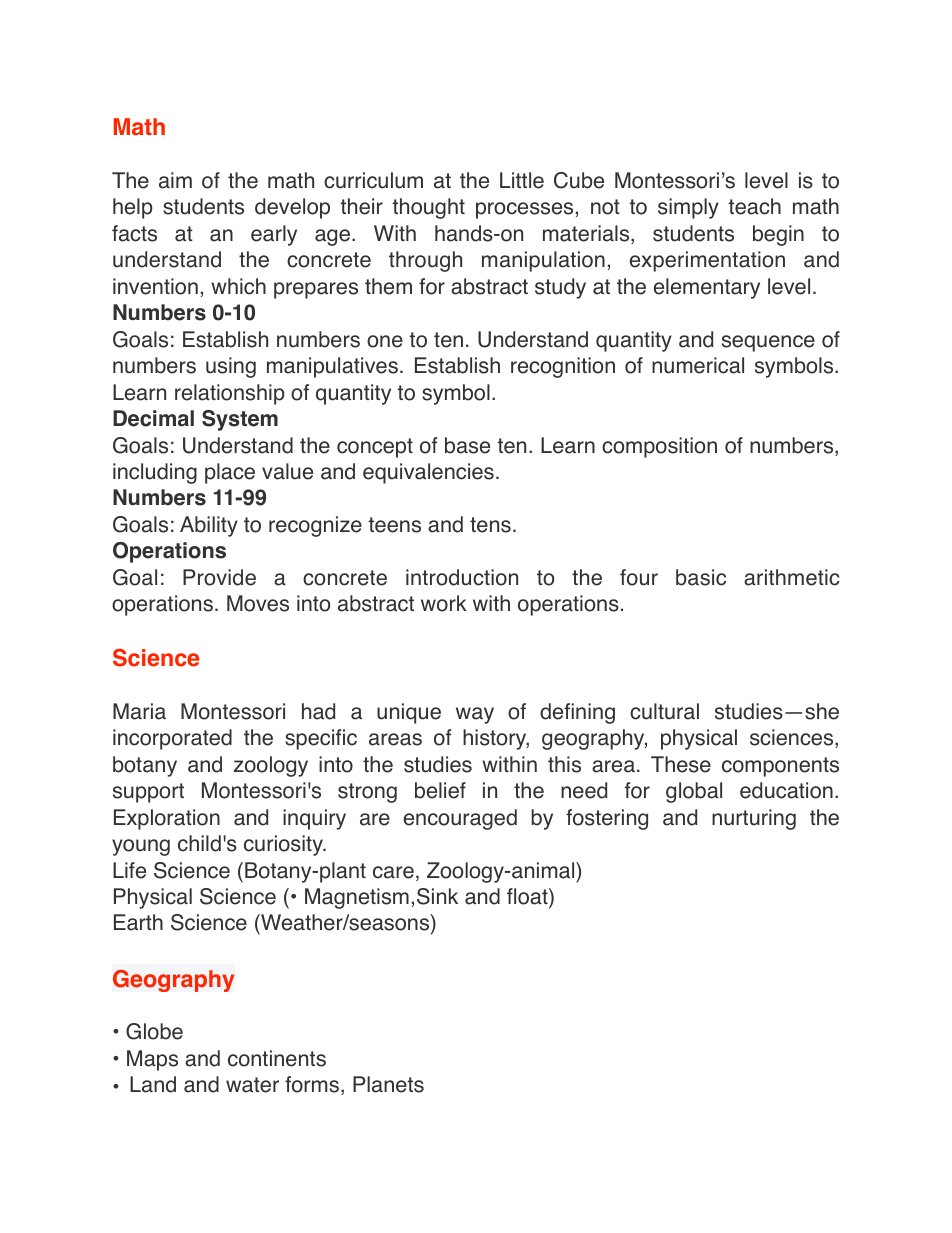  What do you see at coordinates (175, 180) in the image?
I see `aim` at bounding box center [175, 180].
